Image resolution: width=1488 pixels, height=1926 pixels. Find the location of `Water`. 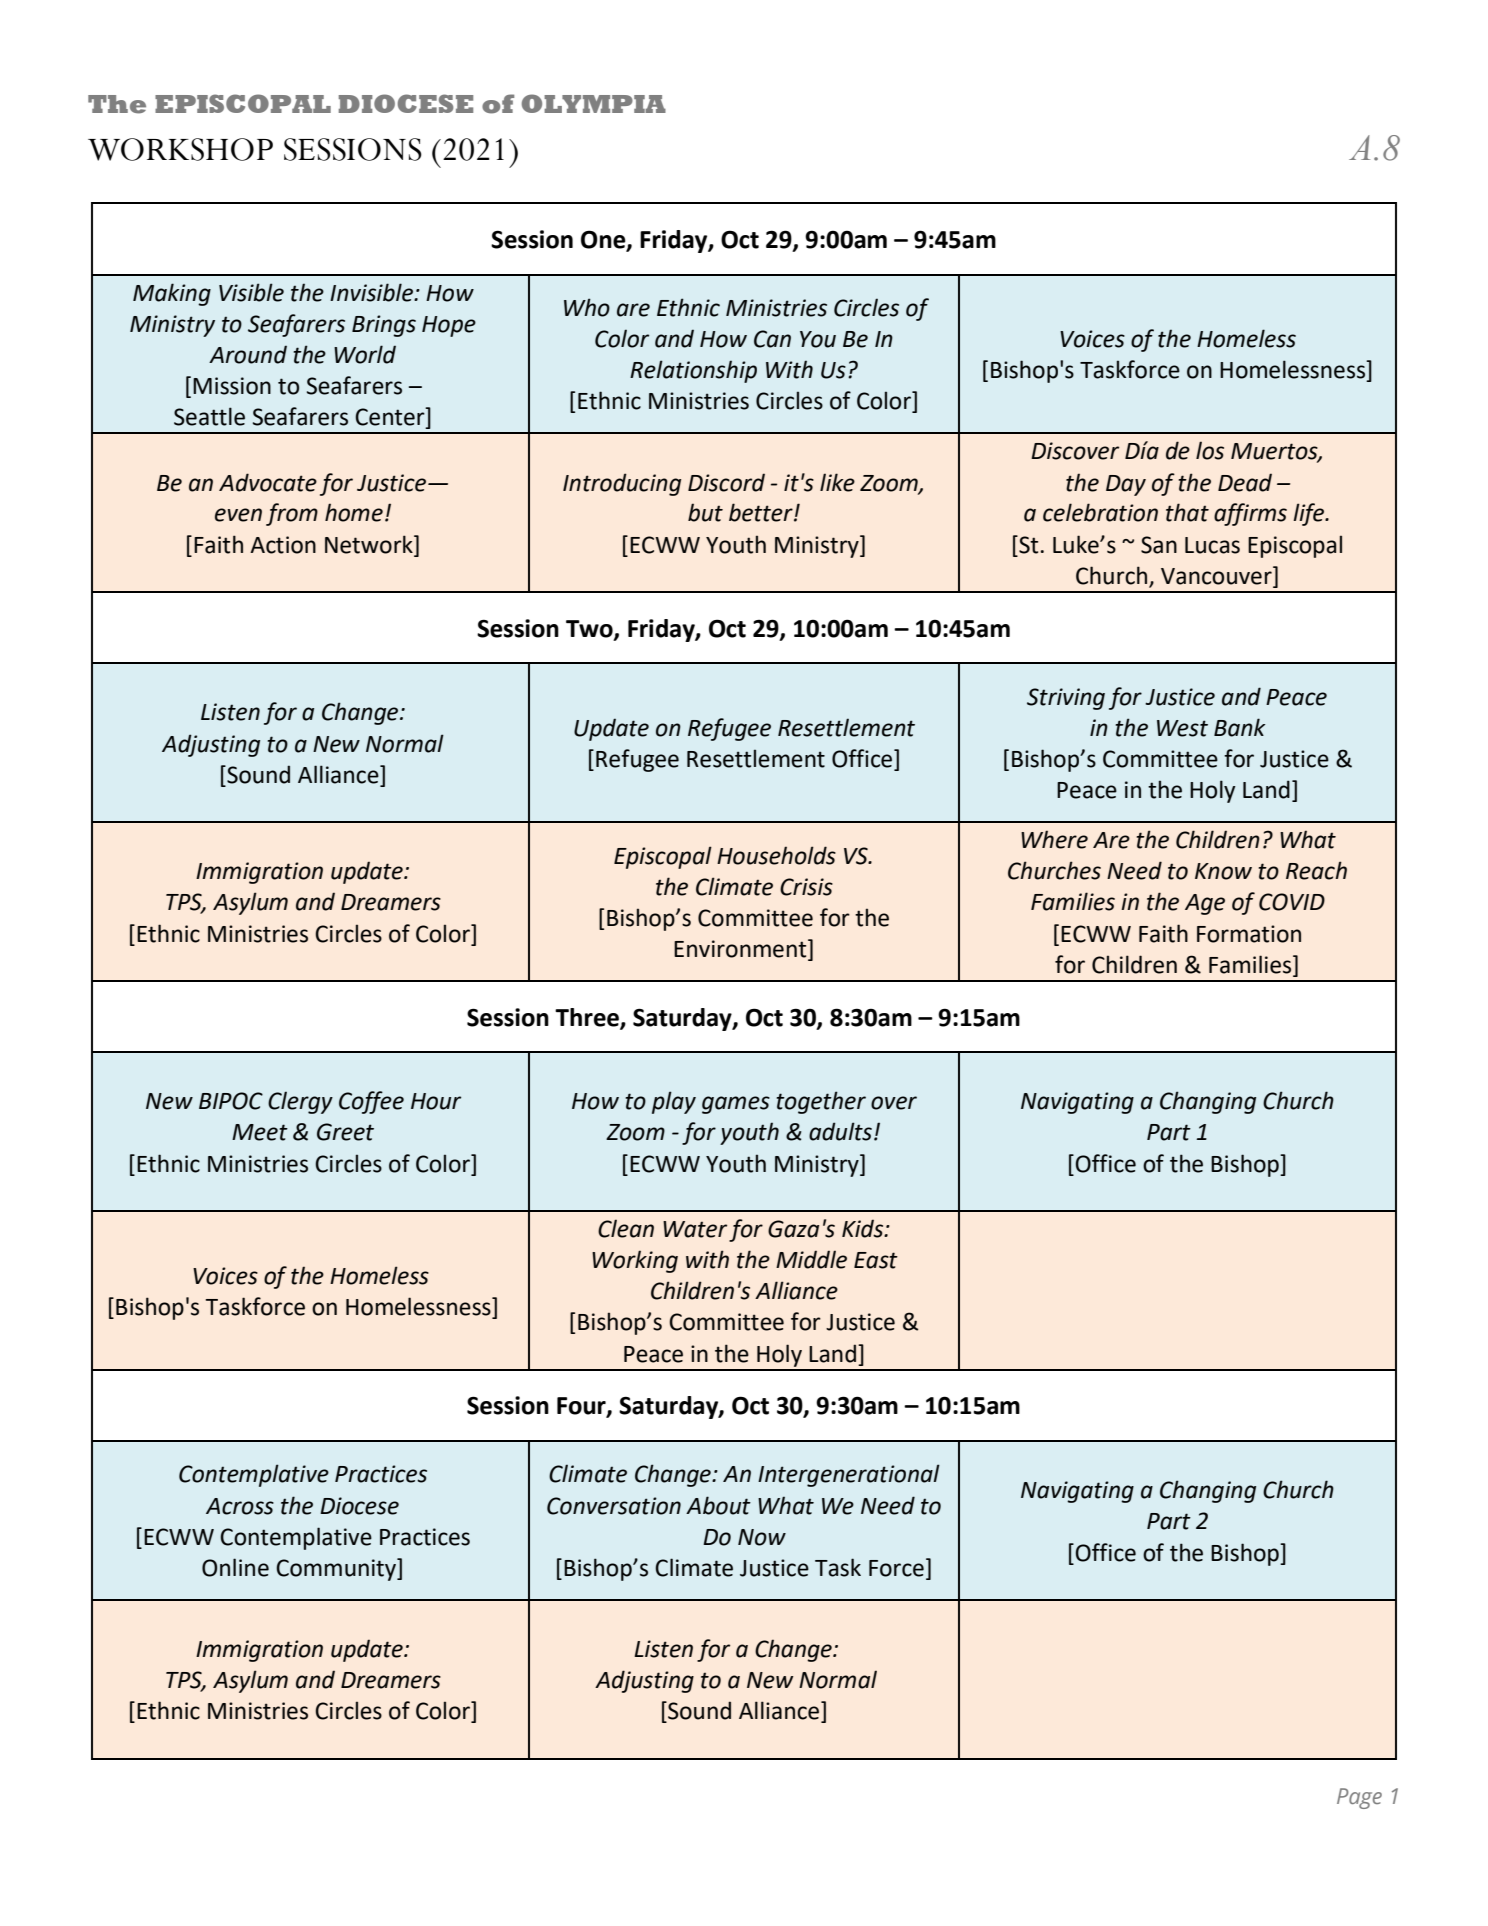

Water is located at coordinates (695, 1229).
